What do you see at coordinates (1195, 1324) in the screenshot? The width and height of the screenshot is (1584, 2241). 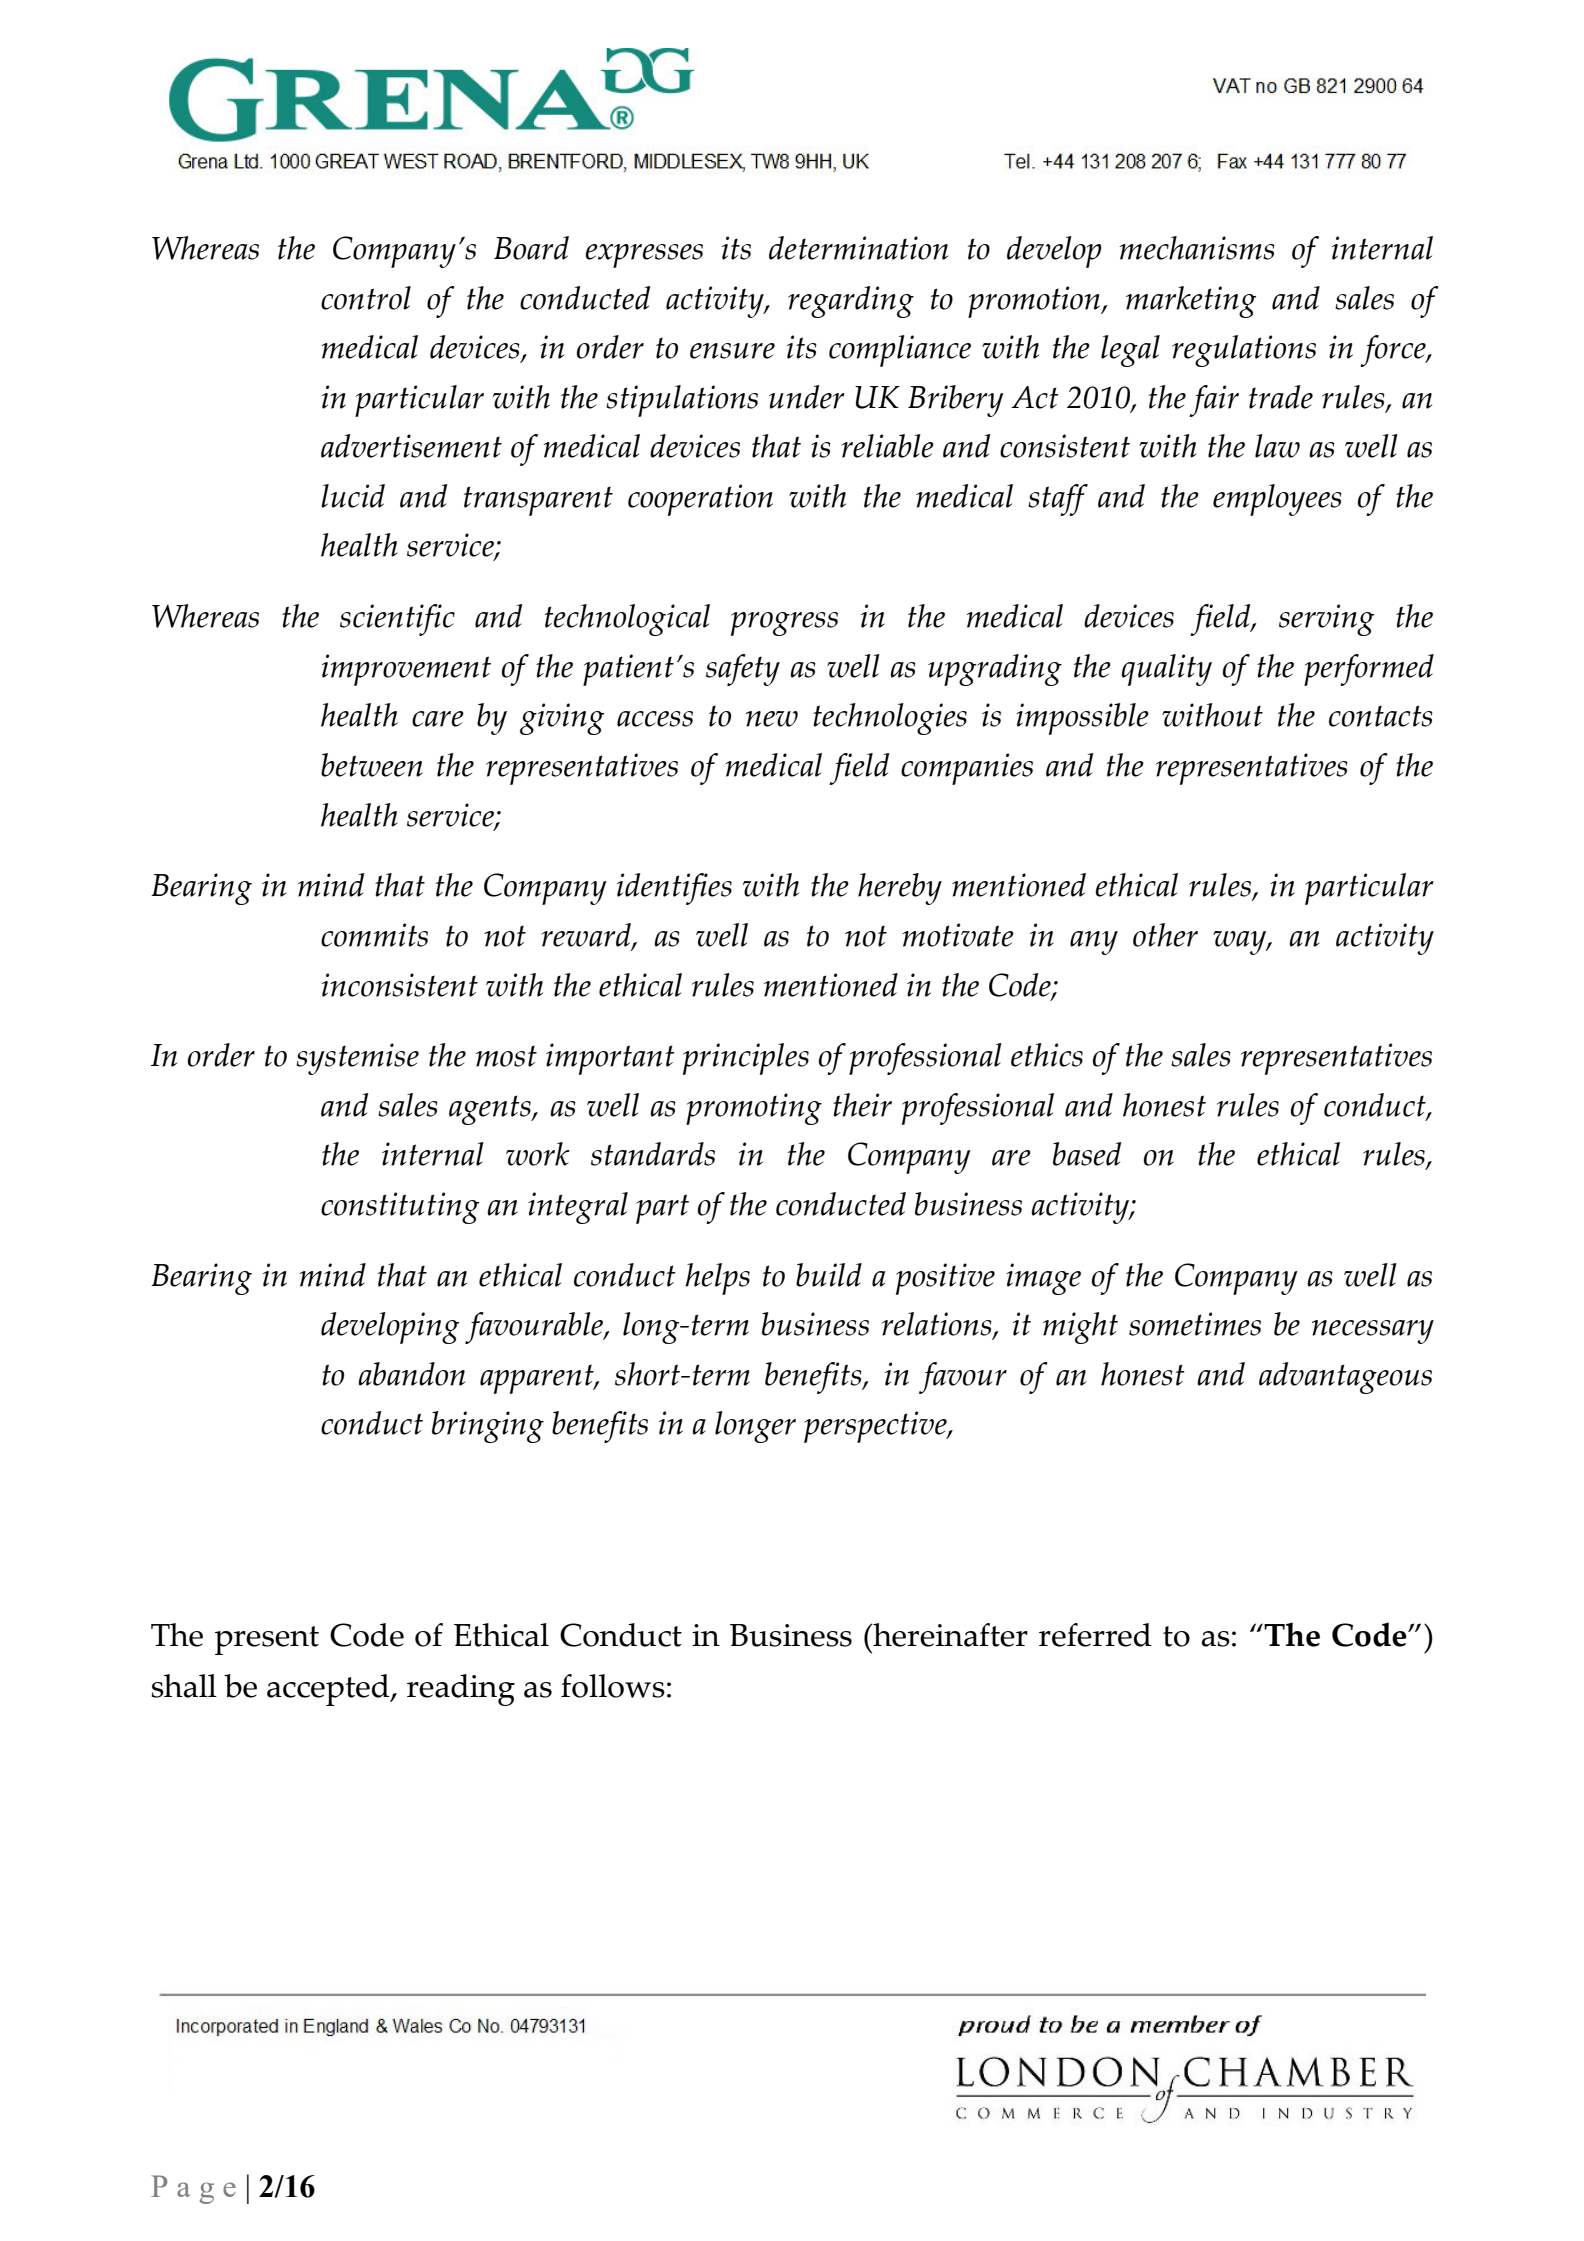 I see `sometimes` at bounding box center [1195, 1324].
